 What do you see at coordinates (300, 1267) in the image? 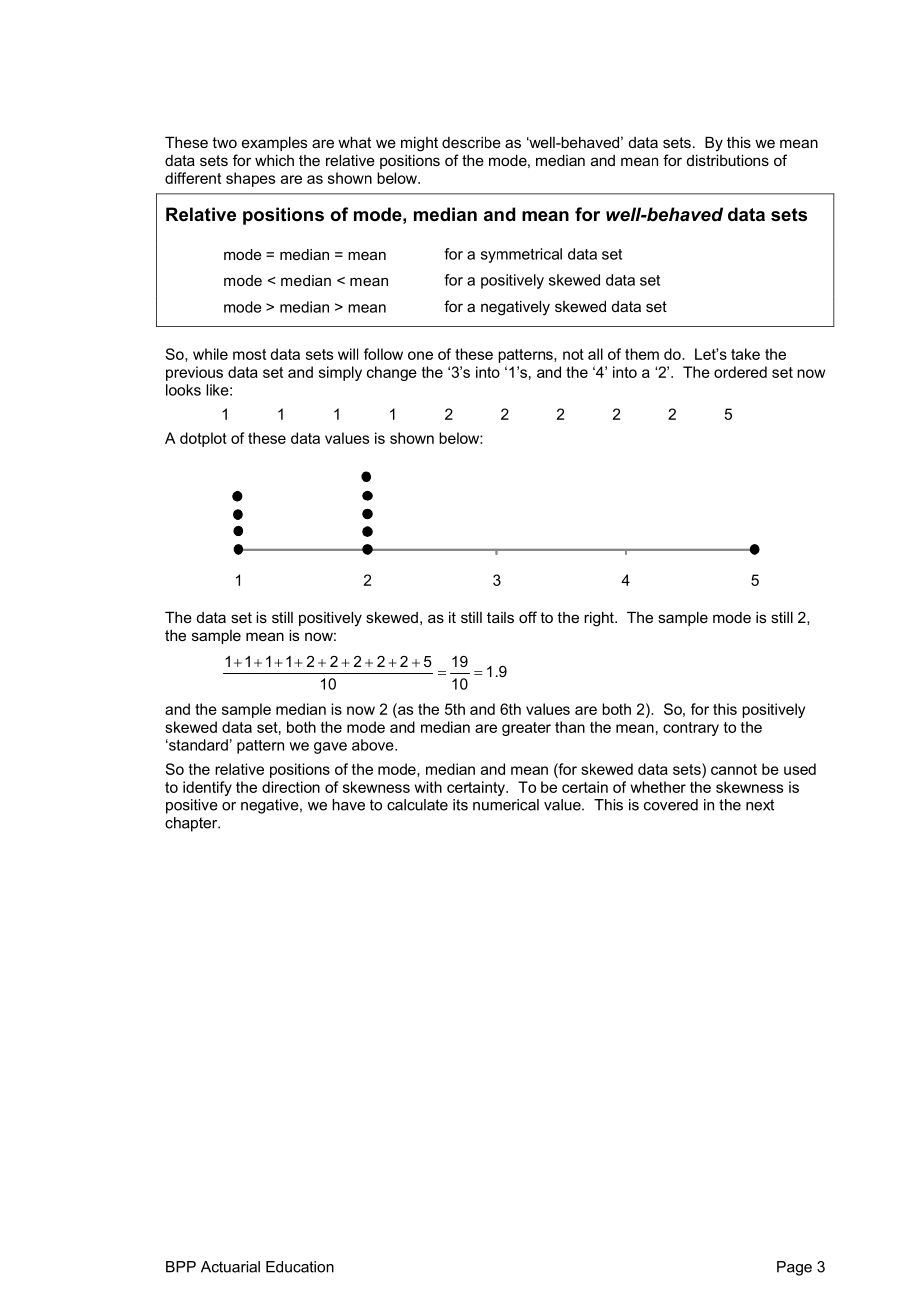
I see `Education` at bounding box center [300, 1267].
